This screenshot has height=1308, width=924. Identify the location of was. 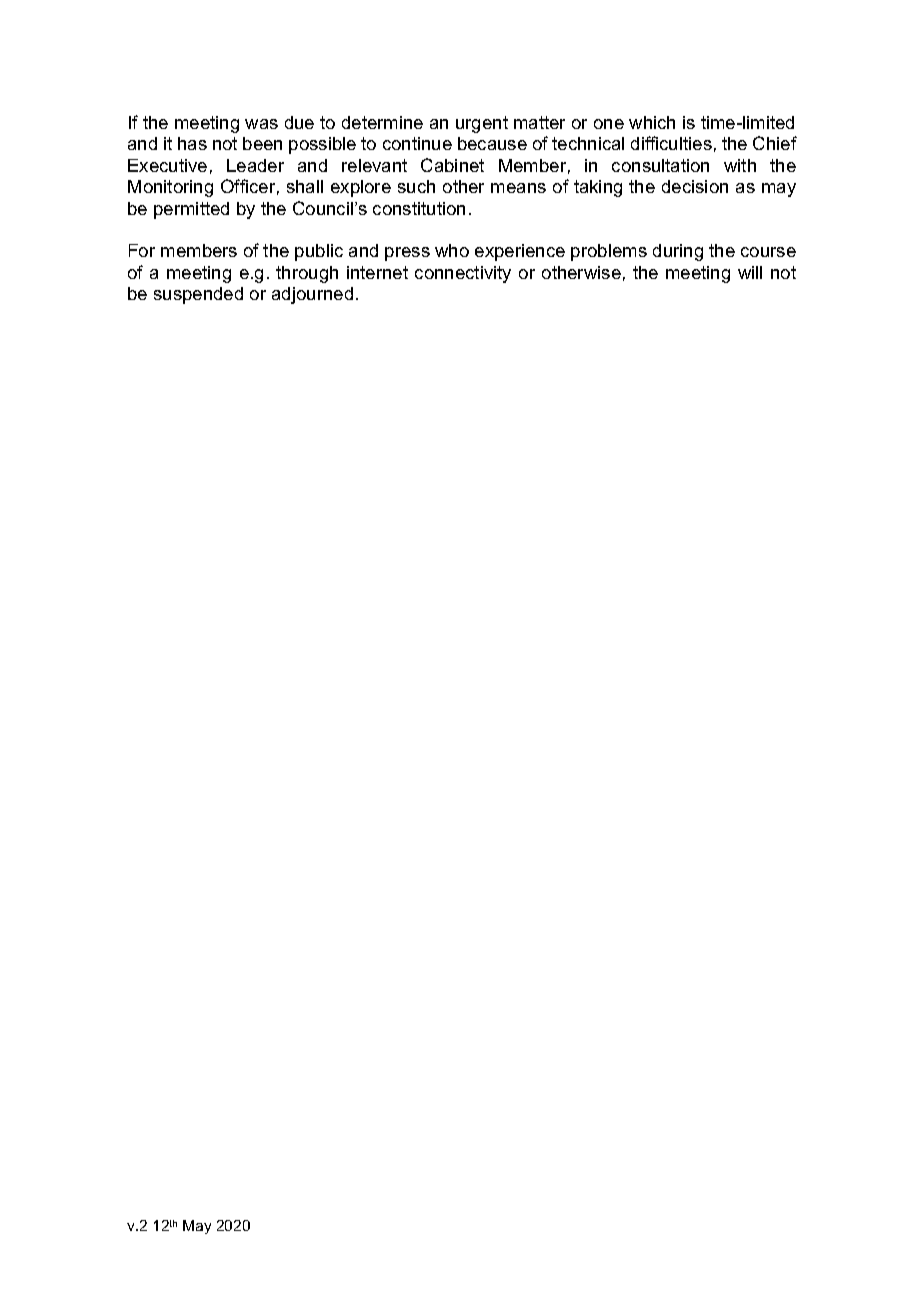
(261, 124).
